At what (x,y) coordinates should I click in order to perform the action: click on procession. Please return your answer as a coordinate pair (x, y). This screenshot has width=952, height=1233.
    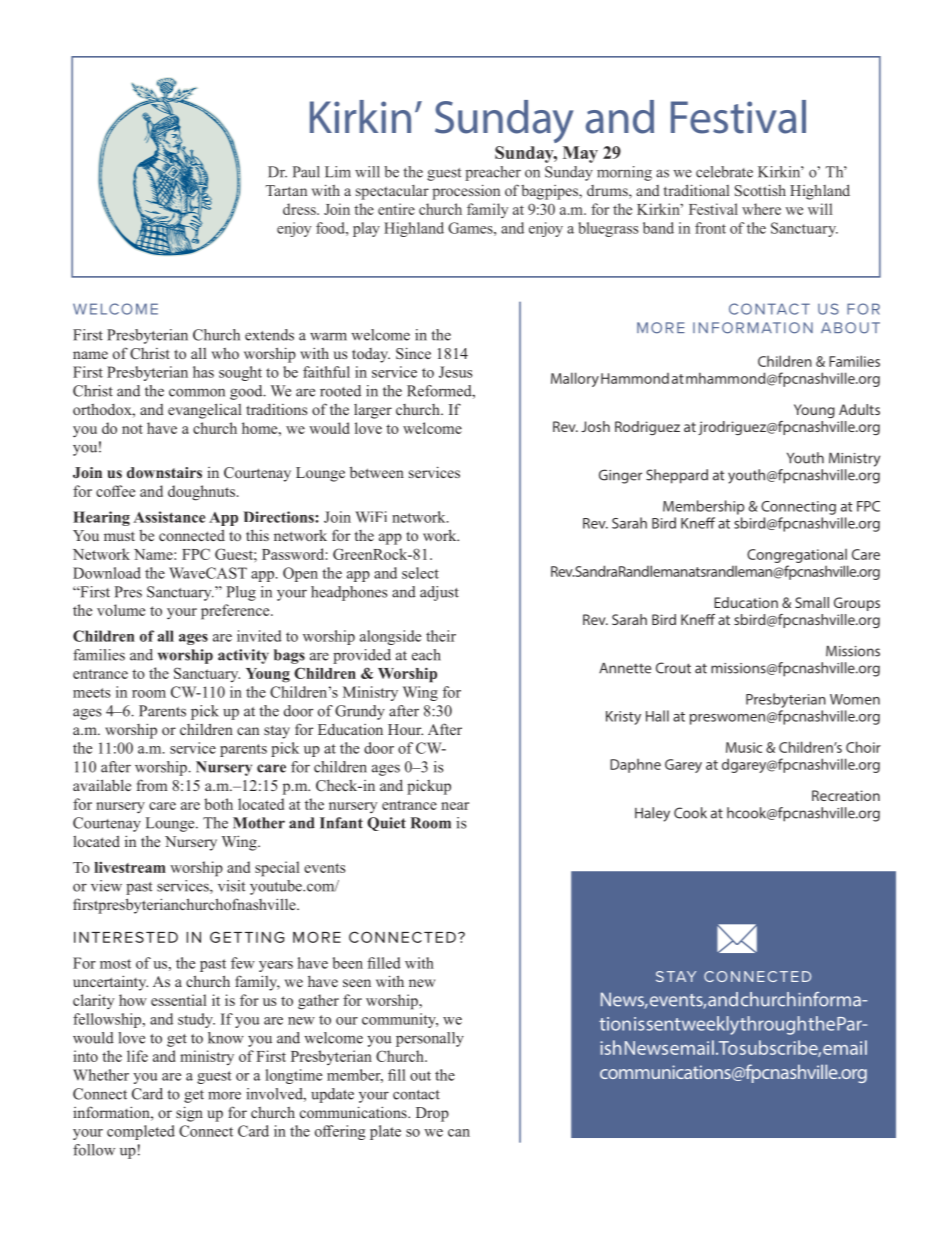
    Looking at the image, I should click on (466, 192).
